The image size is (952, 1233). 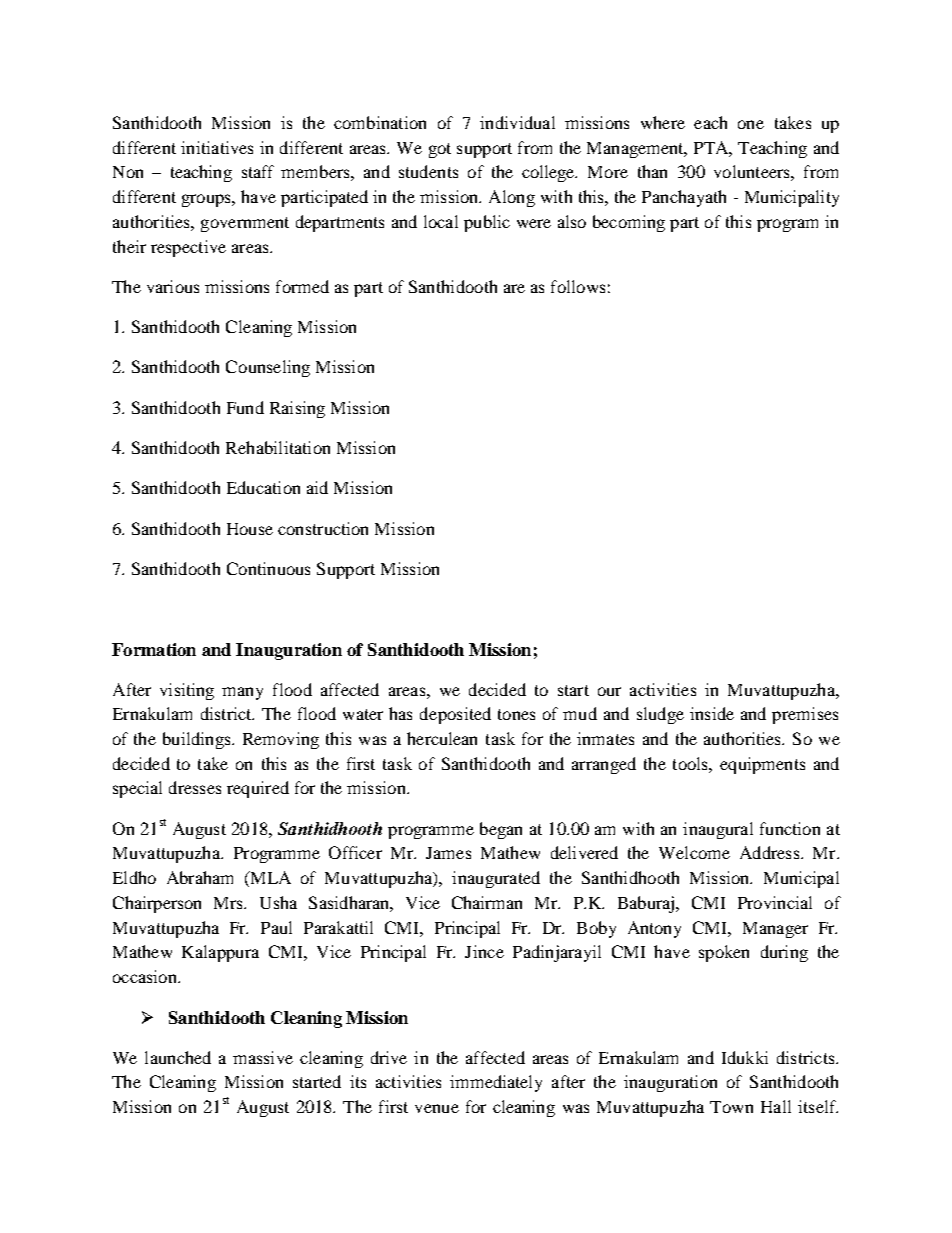 I want to click on Fund, so click(x=245, y=407).
